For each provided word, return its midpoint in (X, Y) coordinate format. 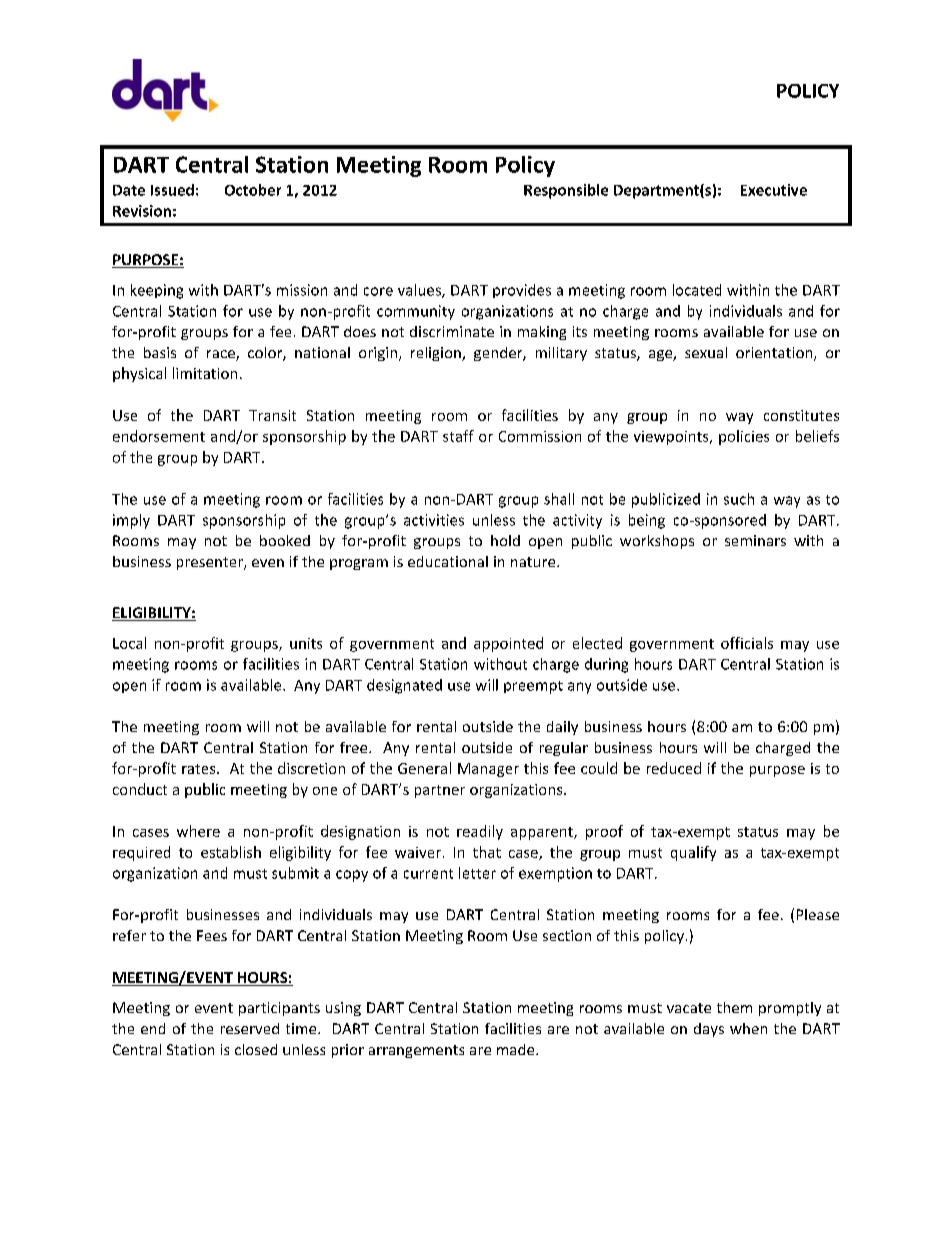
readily (480, 832)
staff (458, 436)
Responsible (566, 191)
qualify (693, 853)
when (748, 1028)
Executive (774, 190)
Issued (172, 190)
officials (747, 643)
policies (744, 437)
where (198, 831)
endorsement (159, 436)
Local (129, 643)
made (517, 1049)
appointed (508, 644)
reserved (250, 1028)
